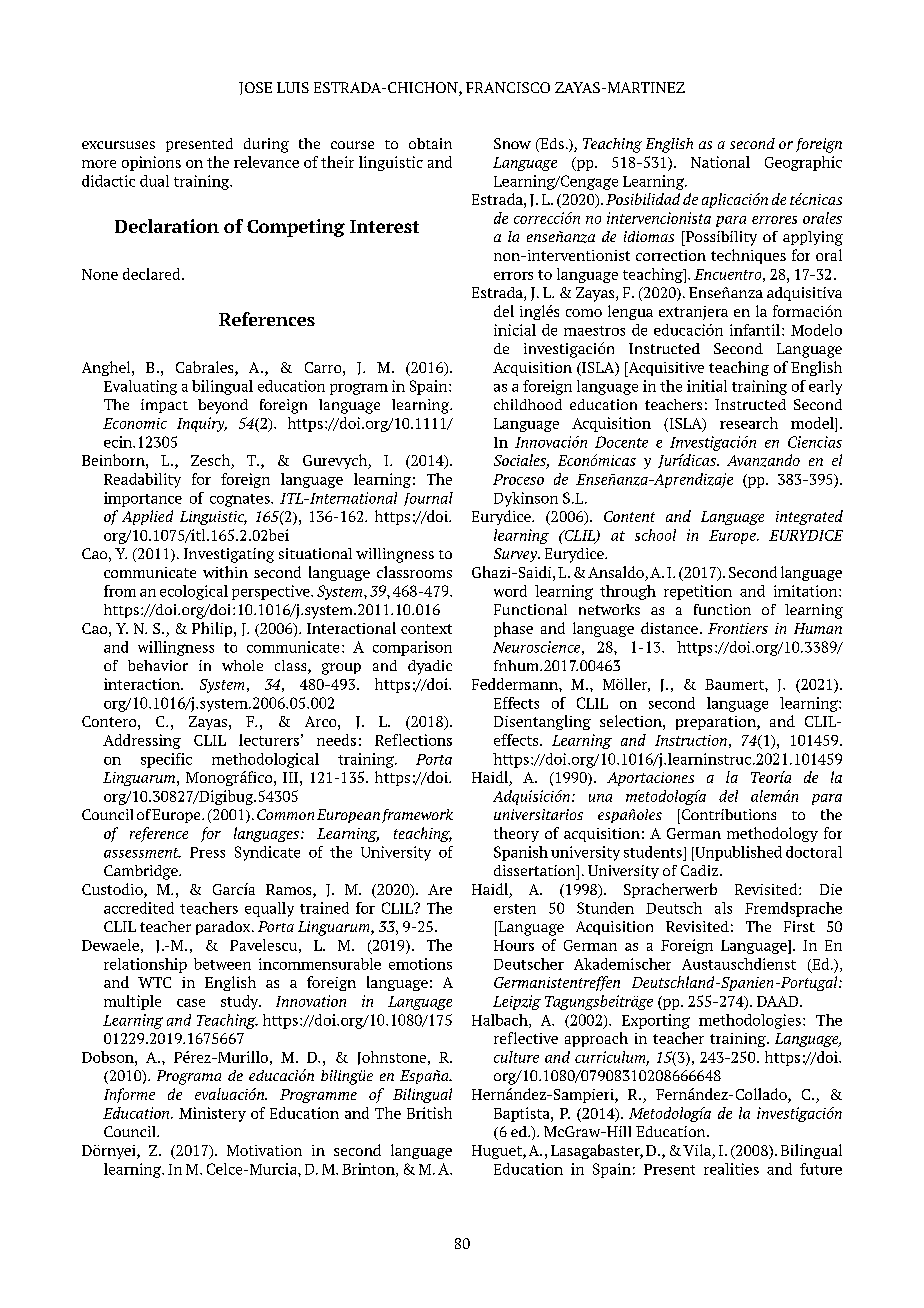 This screenshot has width=924, height=1308. What do you see at coordinates (528, 404) in the screenshot?
I see `childhood` at bounding box center [528, 404].
